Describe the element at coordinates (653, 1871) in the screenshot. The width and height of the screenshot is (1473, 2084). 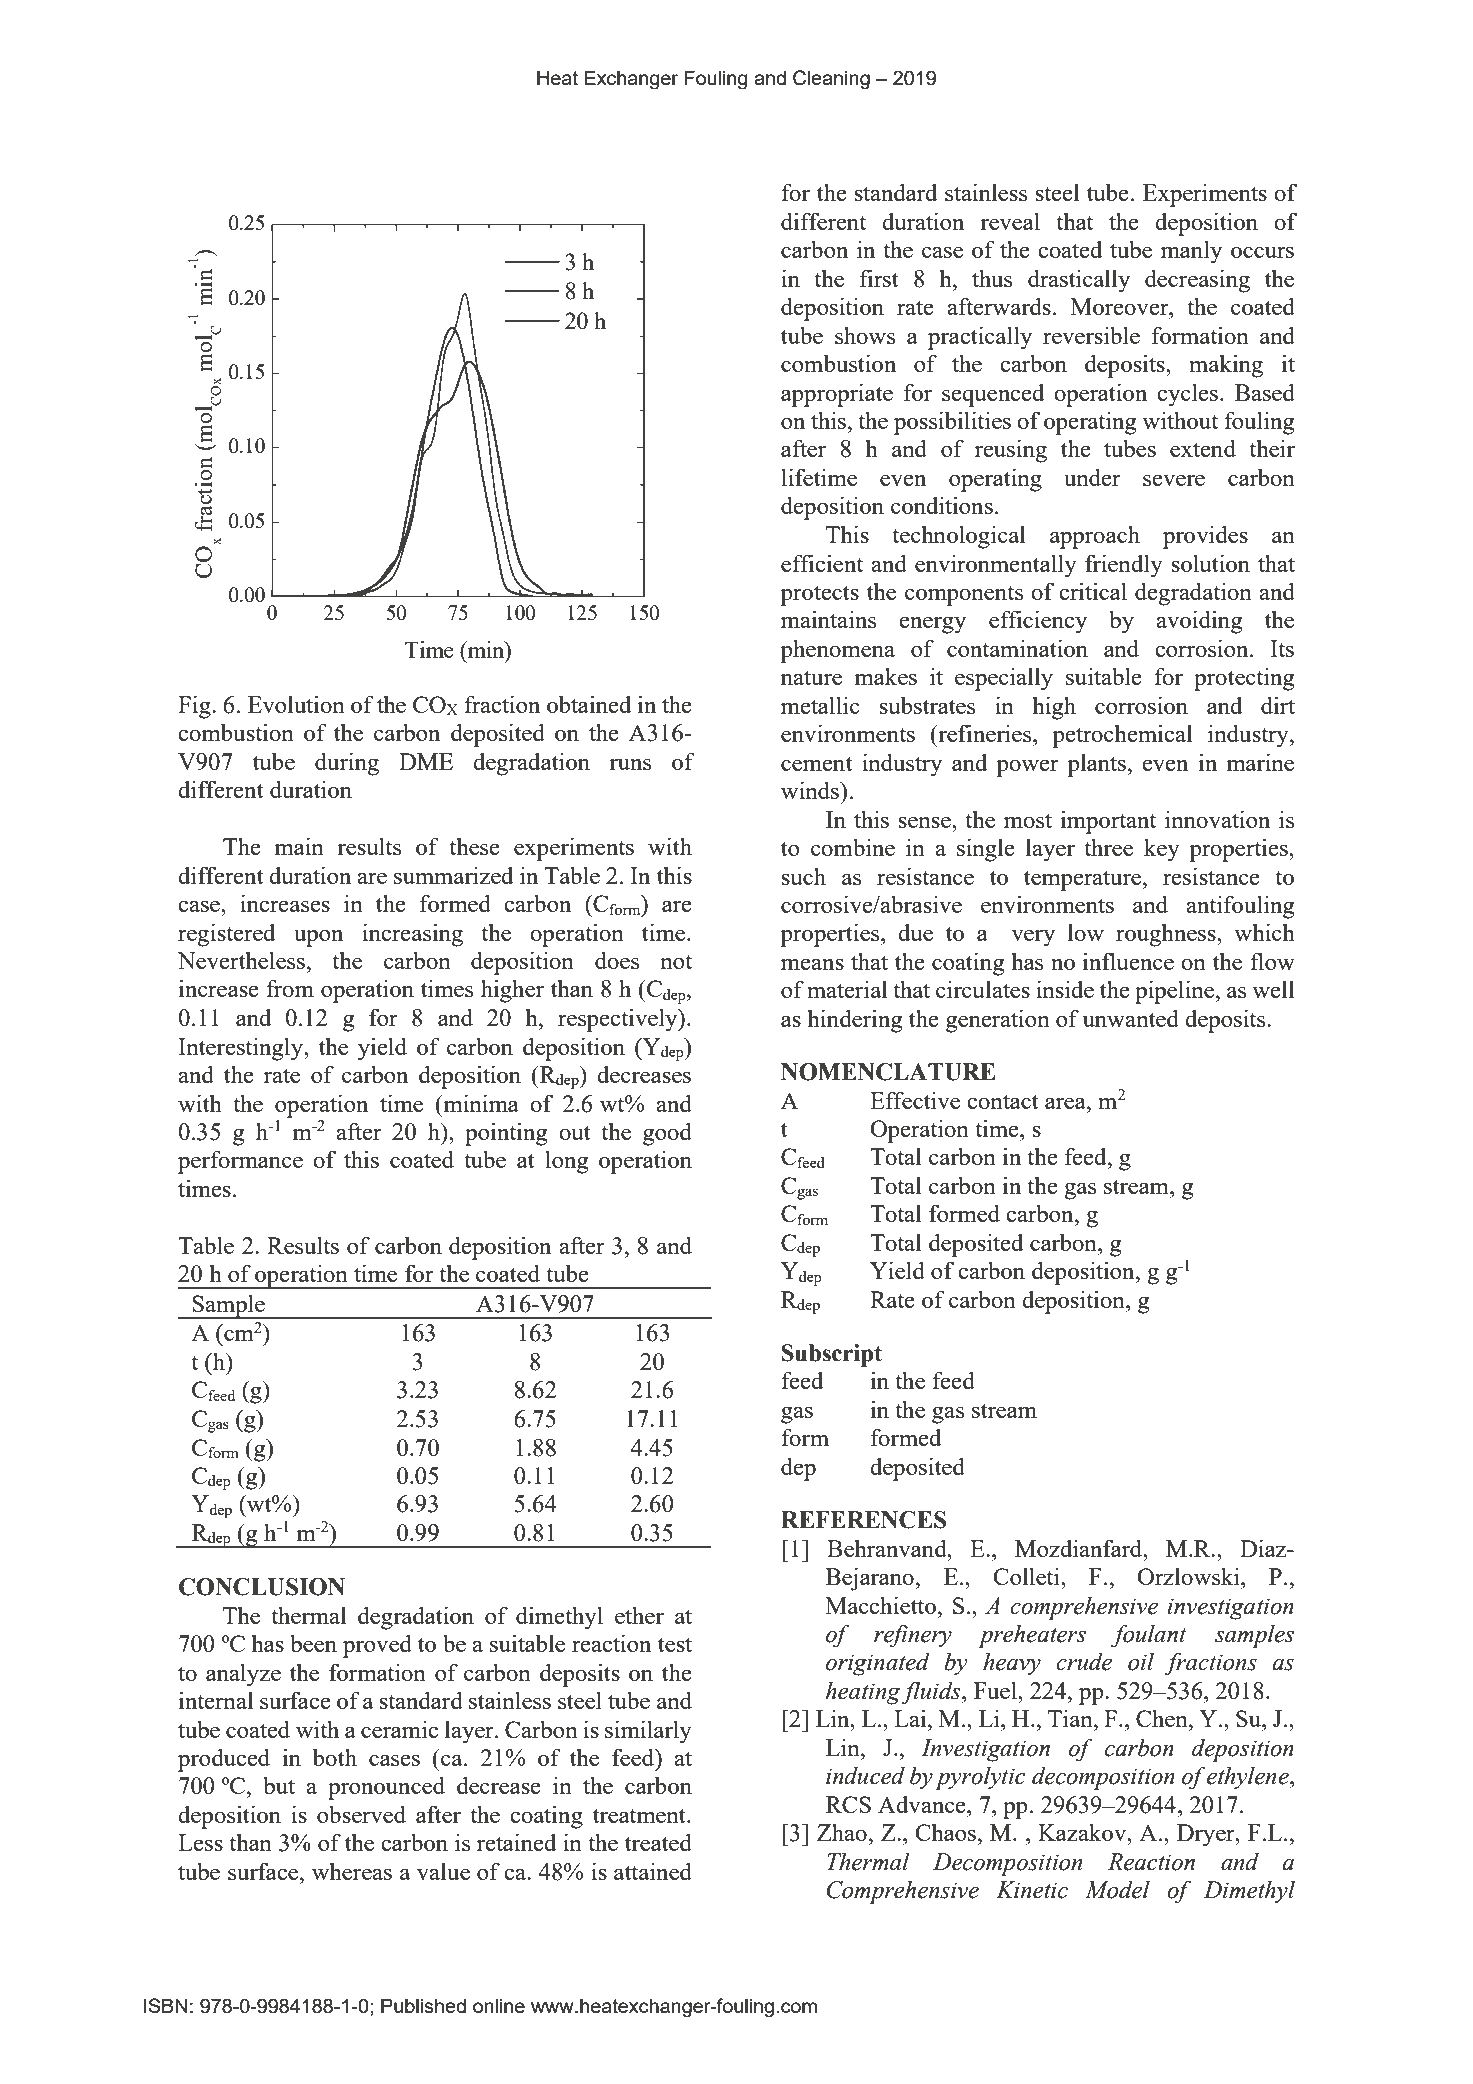
I see `attained` at that location.
